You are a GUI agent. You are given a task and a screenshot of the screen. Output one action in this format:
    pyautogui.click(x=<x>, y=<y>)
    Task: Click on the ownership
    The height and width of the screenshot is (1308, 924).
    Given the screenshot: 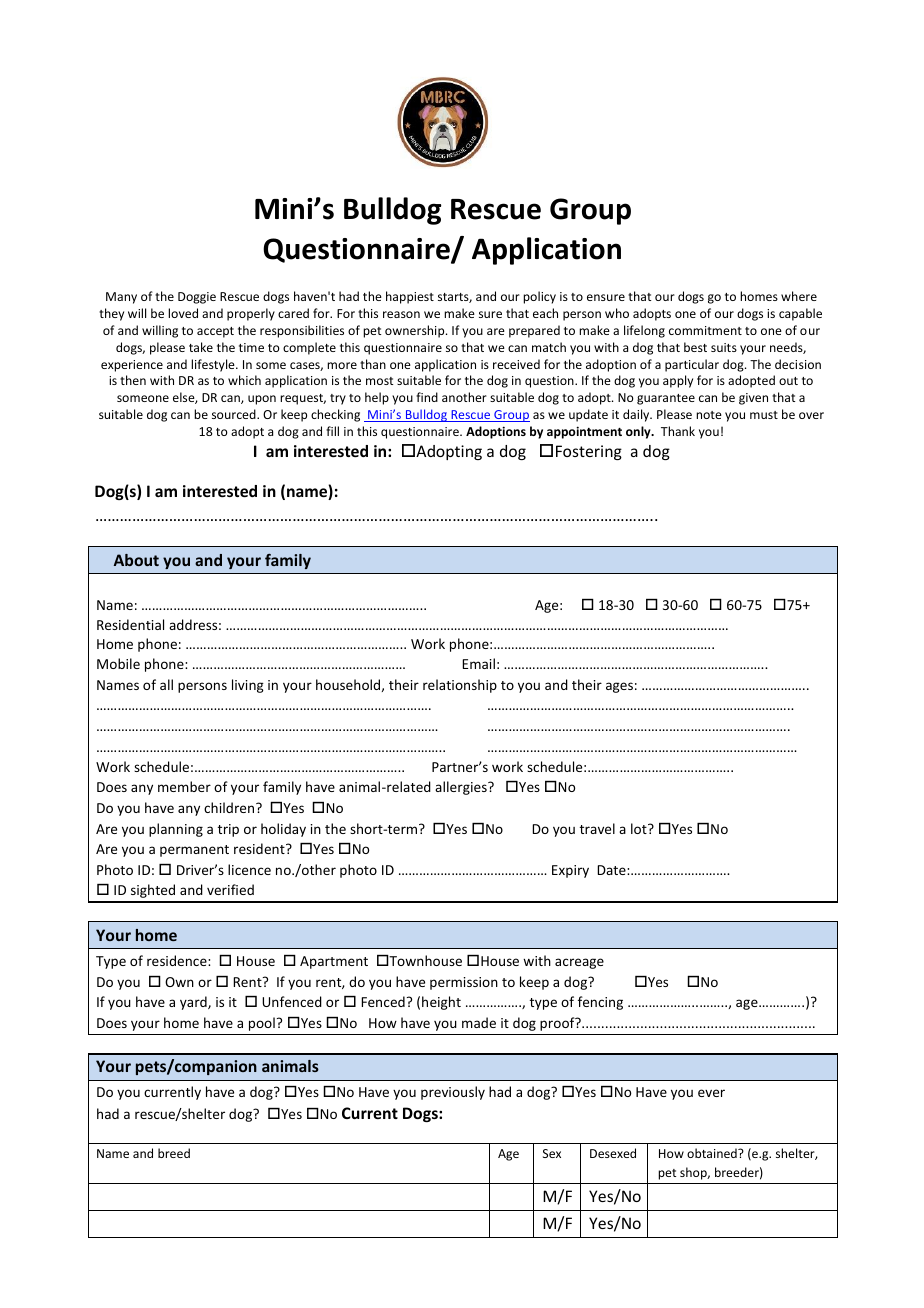 What is the action you would take?
    pyautogui.click(x=416, y=331)
